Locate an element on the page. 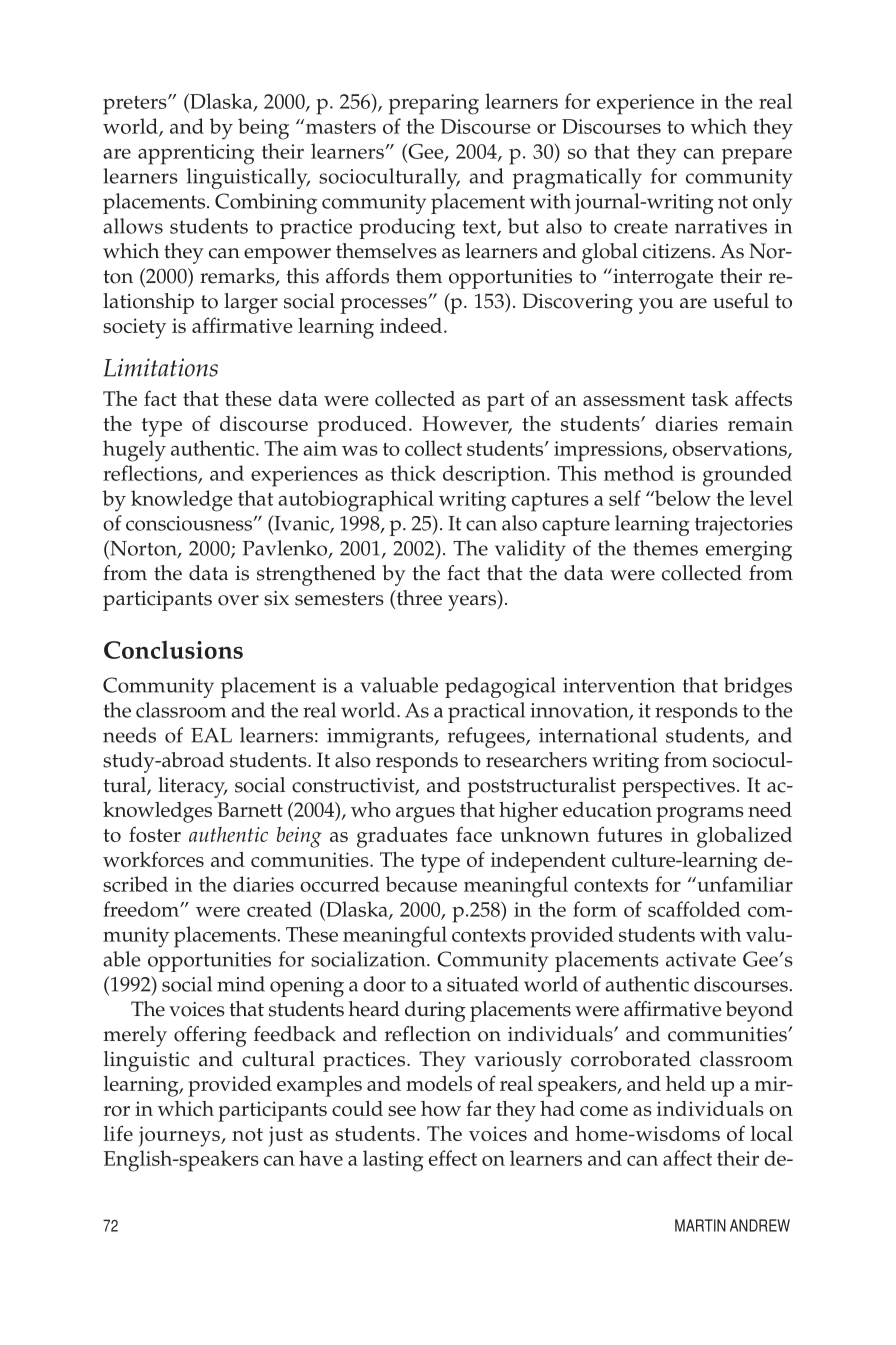 This image has height=1345, width=896. consciousness is located at coordinates (190, 523).
